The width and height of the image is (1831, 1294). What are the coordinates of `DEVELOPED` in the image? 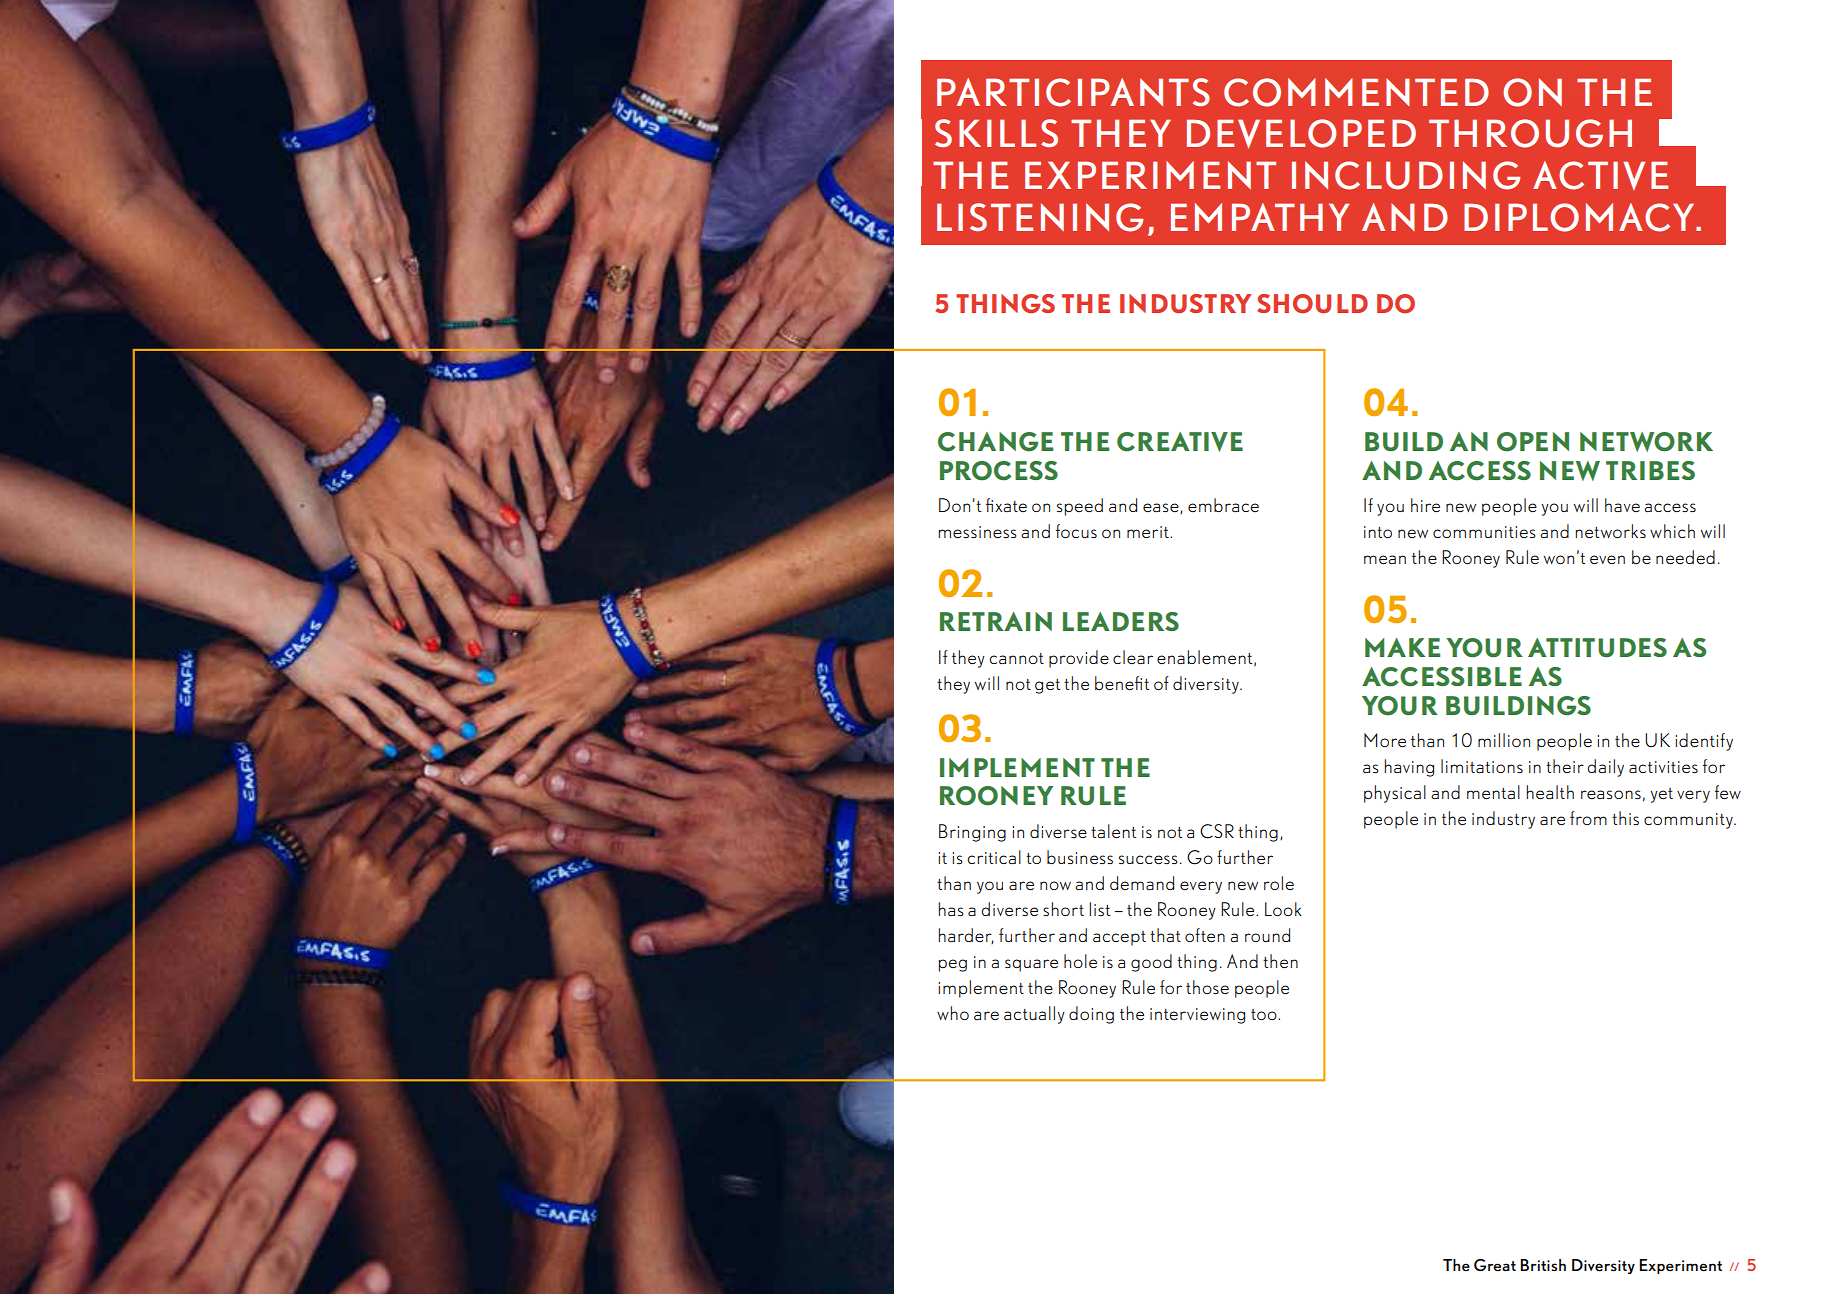 It's located at (1301, 134).
